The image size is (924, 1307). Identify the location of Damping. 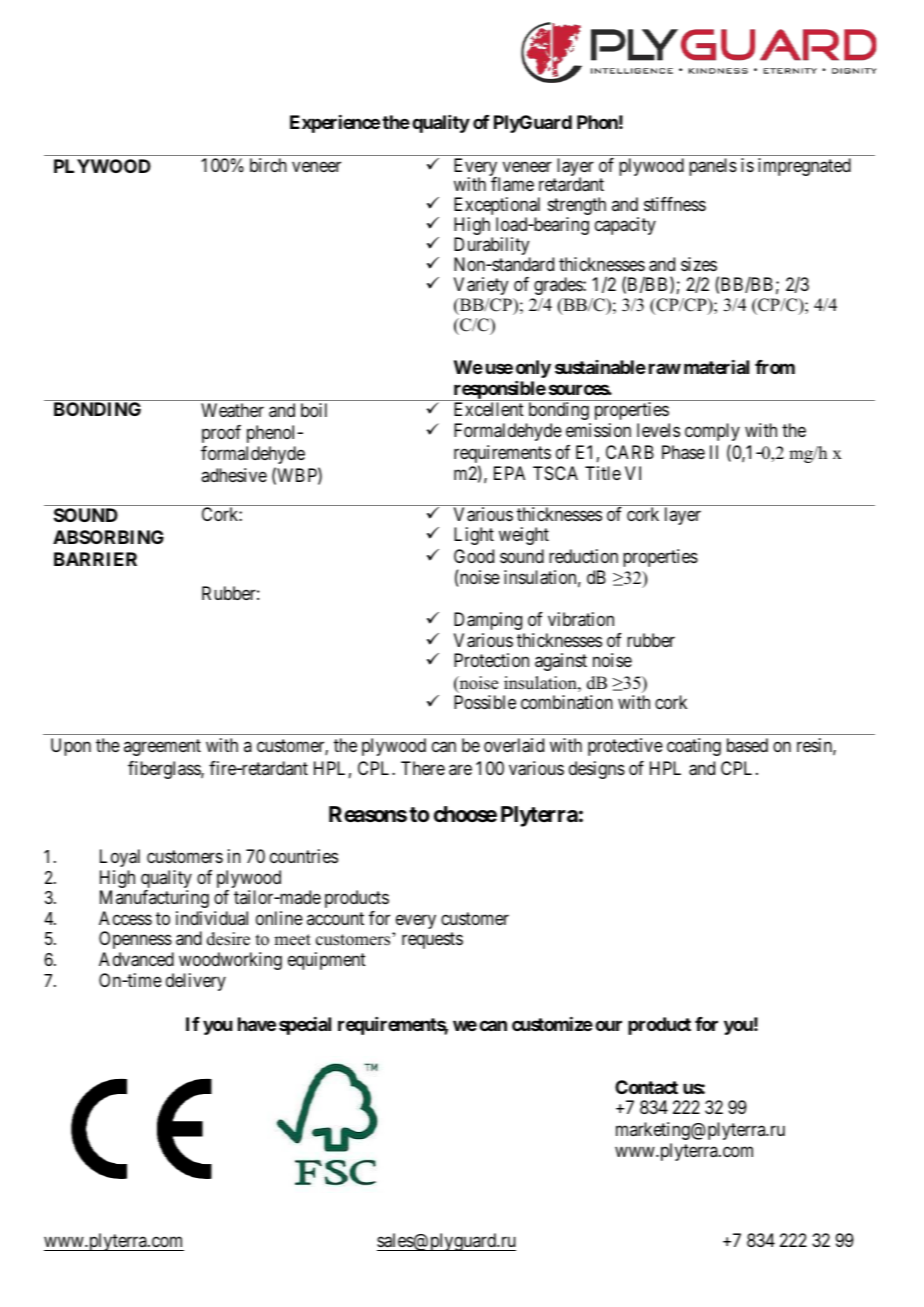
(488, 621).
